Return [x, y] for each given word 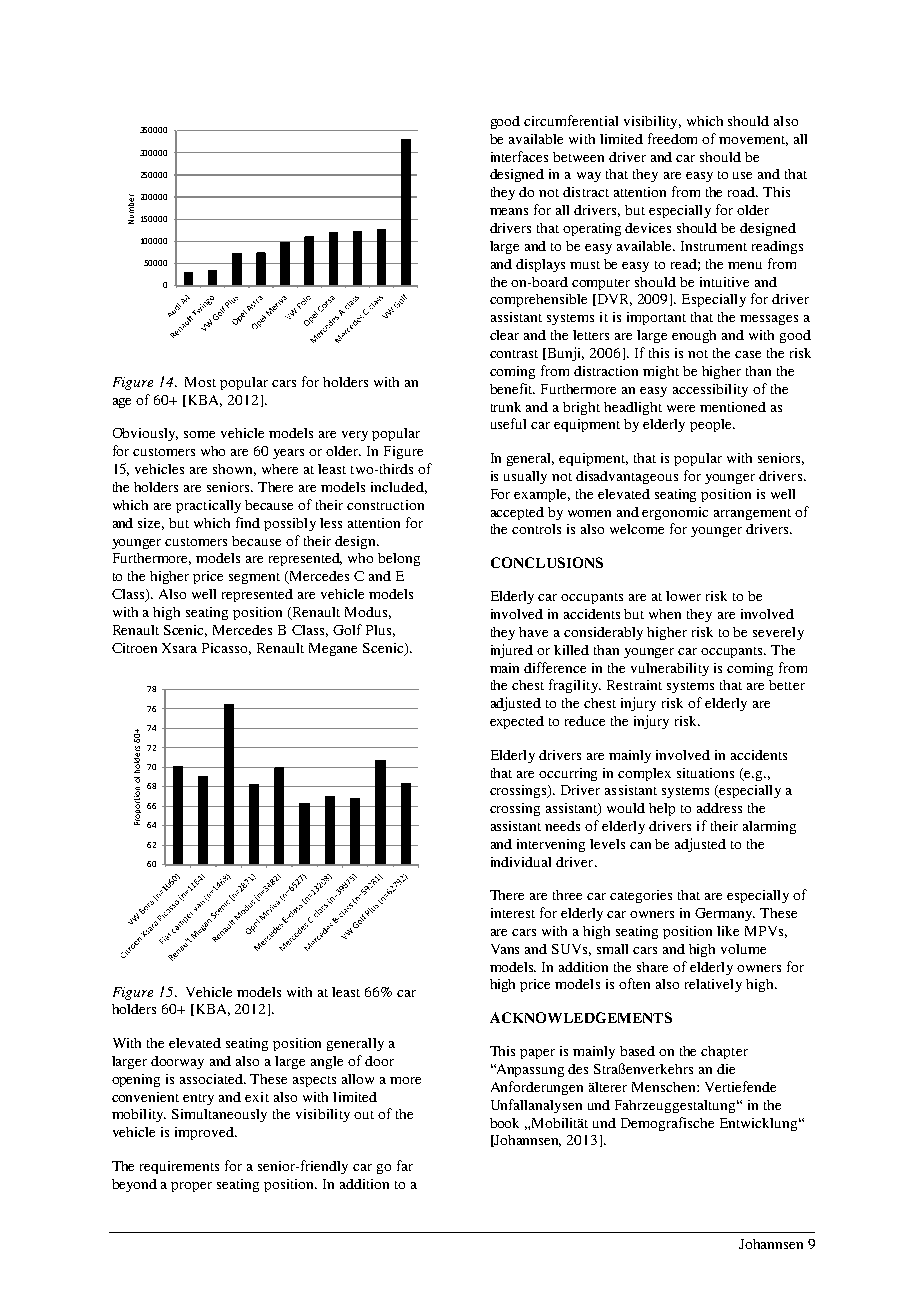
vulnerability [670, 669]
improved [205, 1133]
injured [512, 651]
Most [200, 382]
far [405, 1165]
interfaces [519, 156]
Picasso [226, 649]
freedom [672, 138]
